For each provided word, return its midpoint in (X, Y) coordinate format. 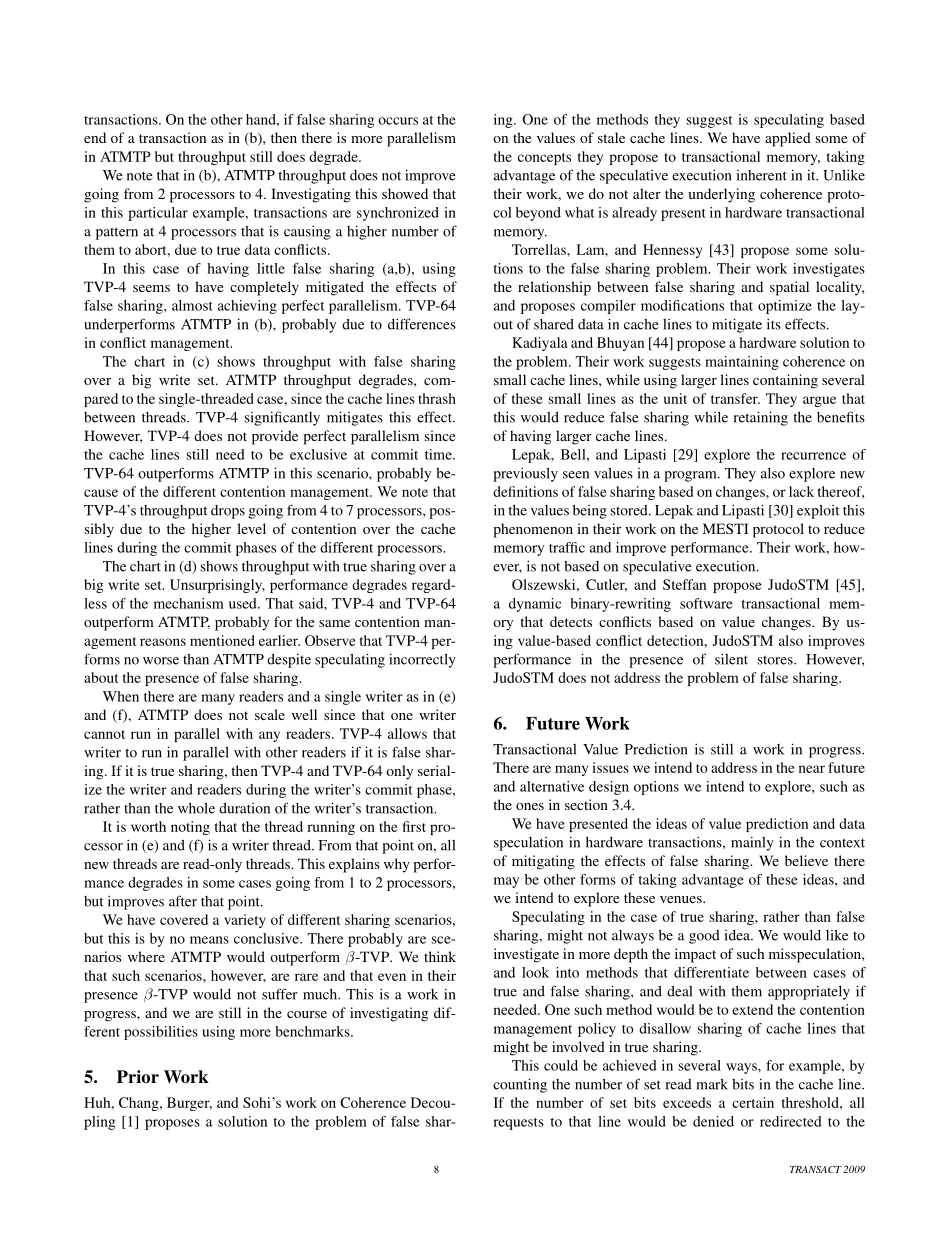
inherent (762, 175)
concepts (544, 159)
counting (520, 1085)
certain (753, 1102)
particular (158, 214)
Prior (138, 1076)
